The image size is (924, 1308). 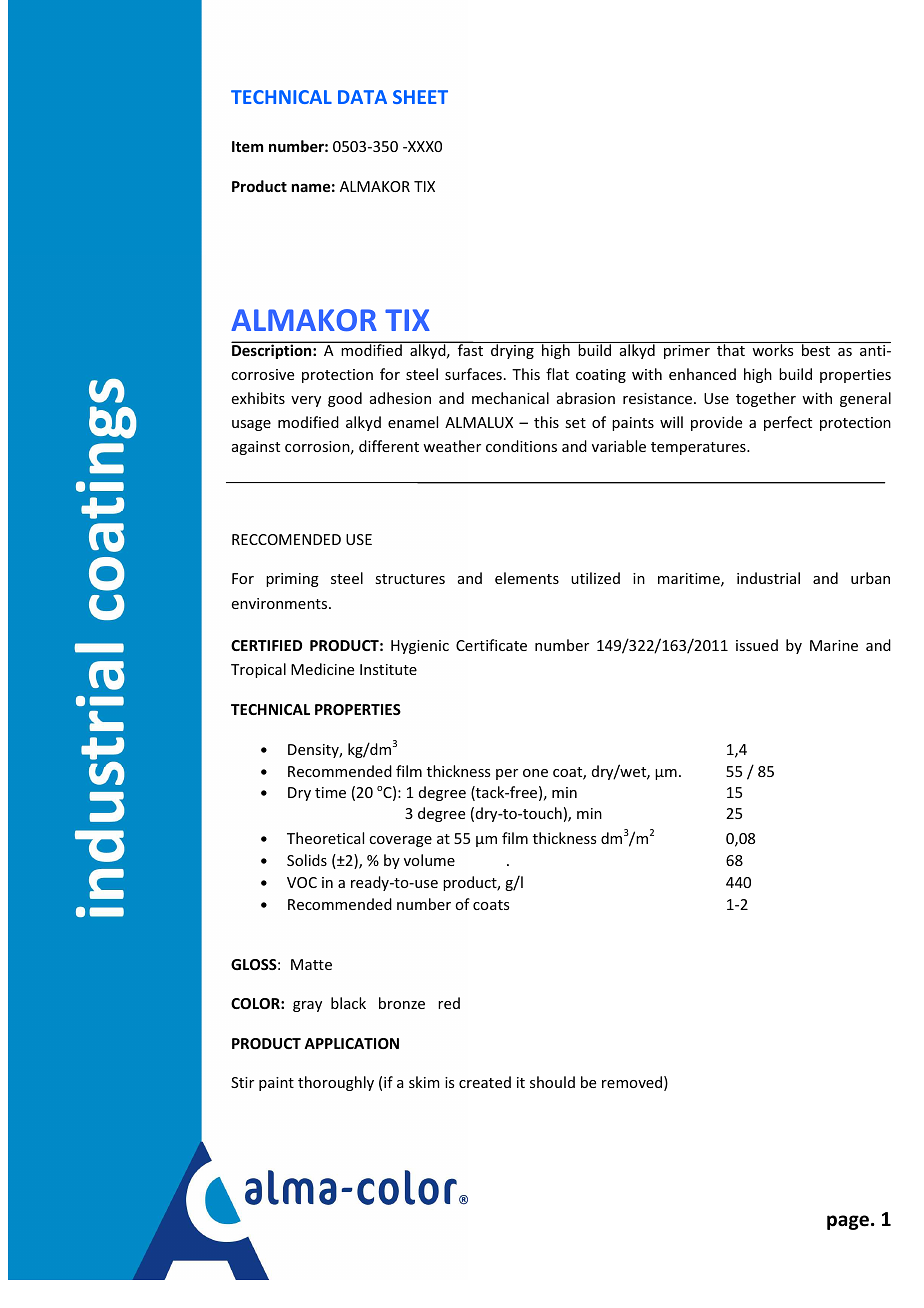 What do you see at coordinates (788, 423) in the screenshot?
I see `perfect` at bounding box center [788, 423].
